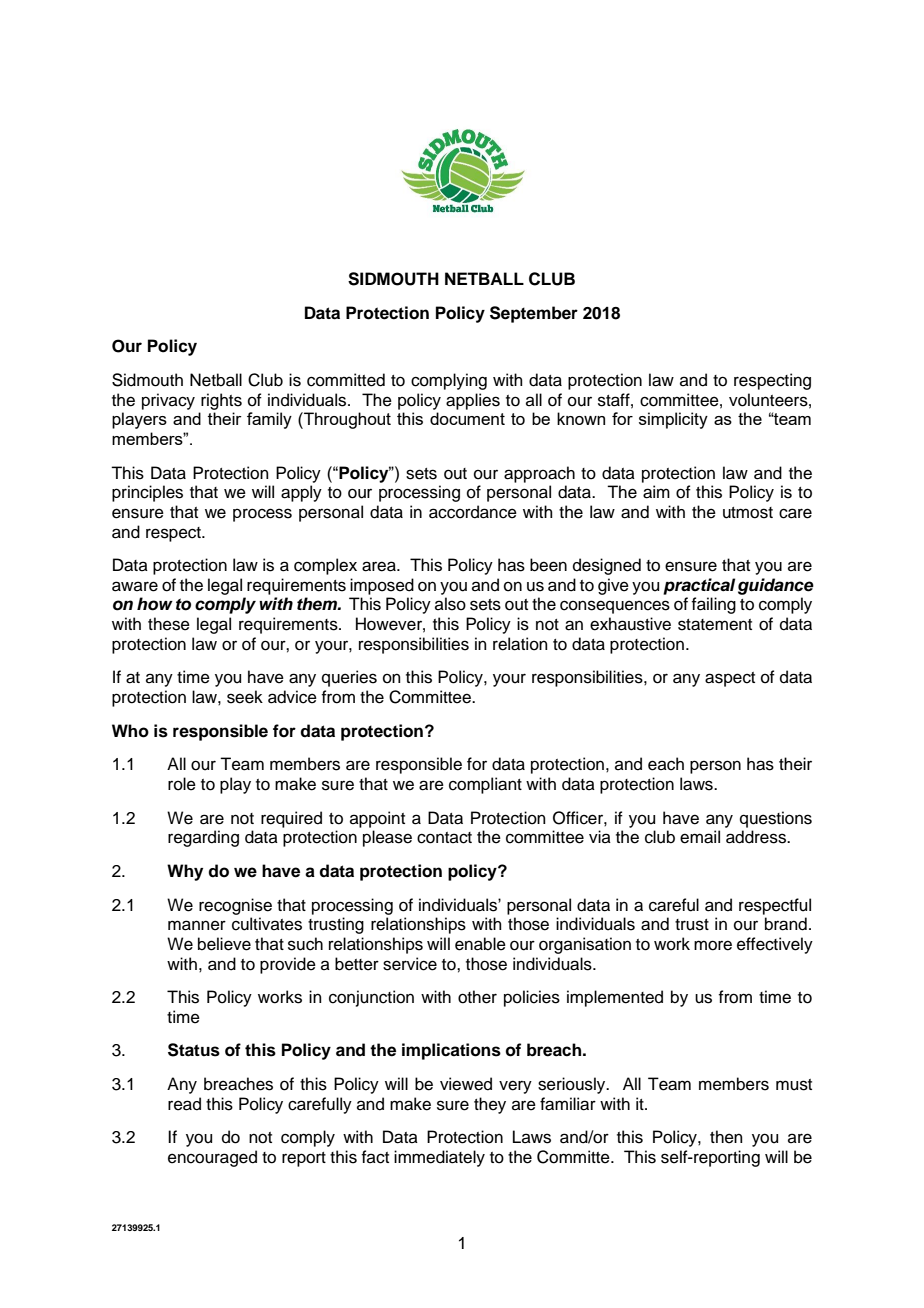  I want to click on simplicity, so click(673, 420).
